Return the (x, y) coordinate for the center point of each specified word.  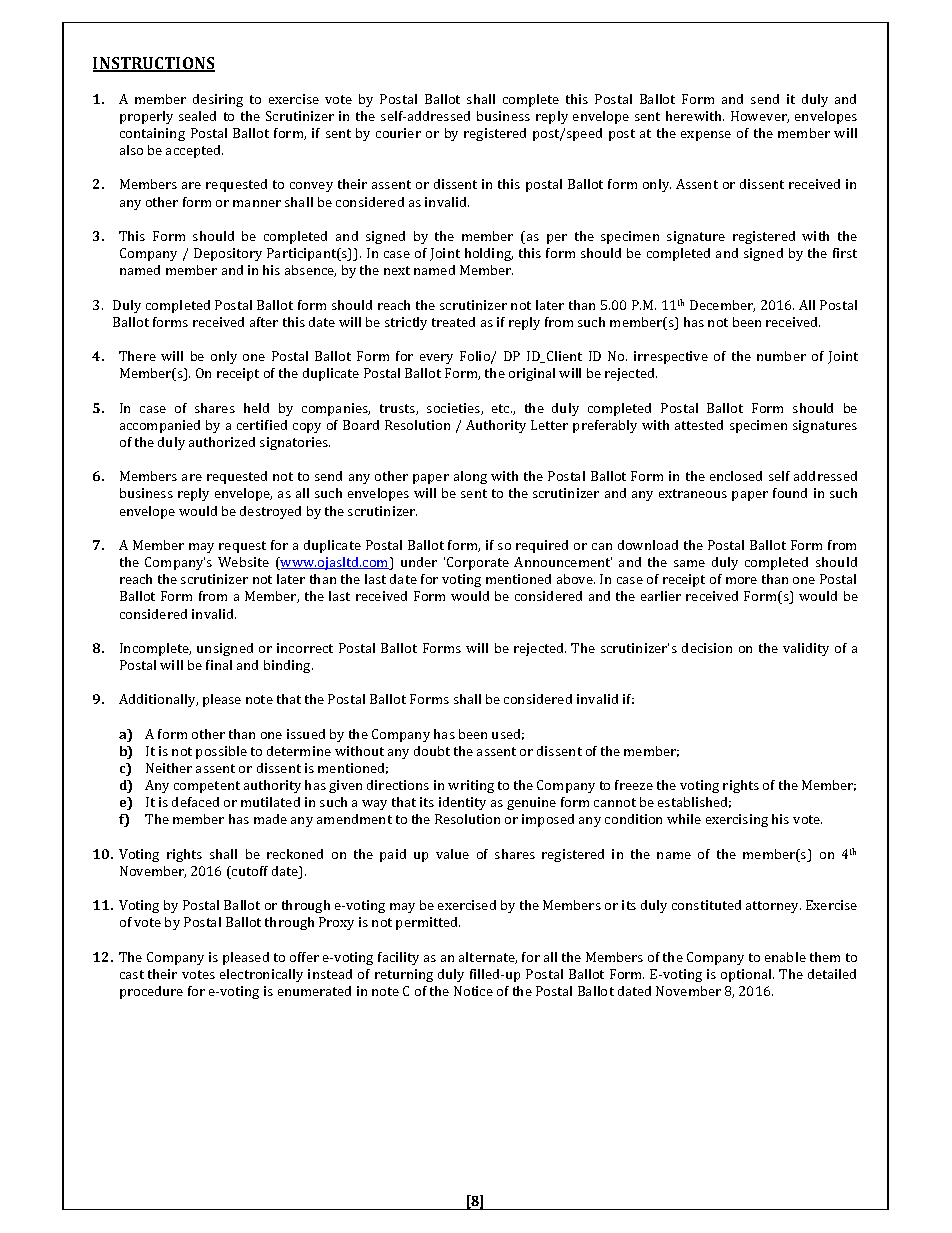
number (781, 356)
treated (453, 322)
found (790, 493)
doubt (432, 751)
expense (706, 136)
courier (398, 133)
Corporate (478, 563)
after (264, 322)
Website (243, 562)
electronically (261, 975)
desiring (218, 100)
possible (221, 752)
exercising (737, 820)
